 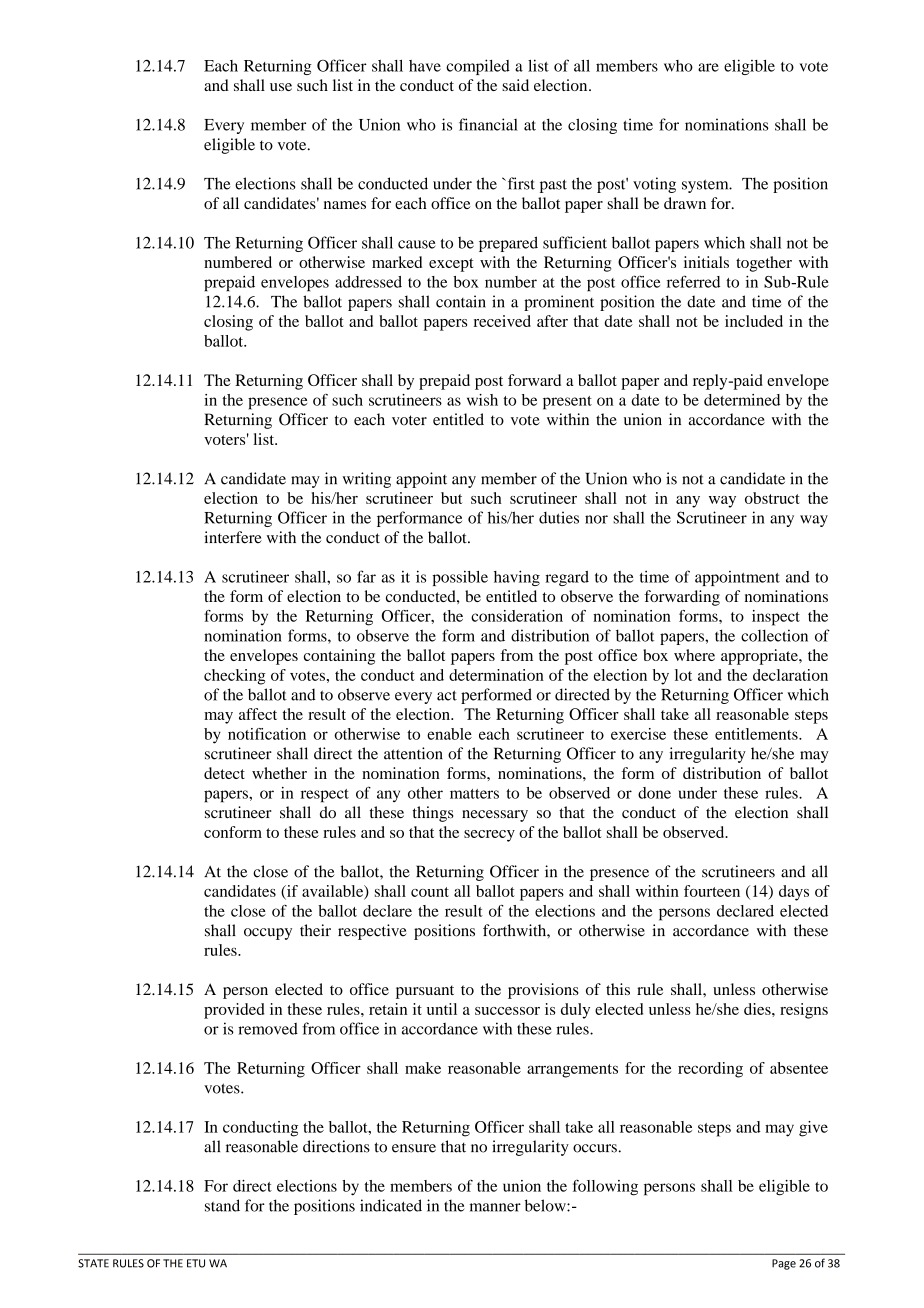 What do you see at coordinates (784, 1264) in the screenshot?
I see `Page` at bounding box center [784, 1264].
